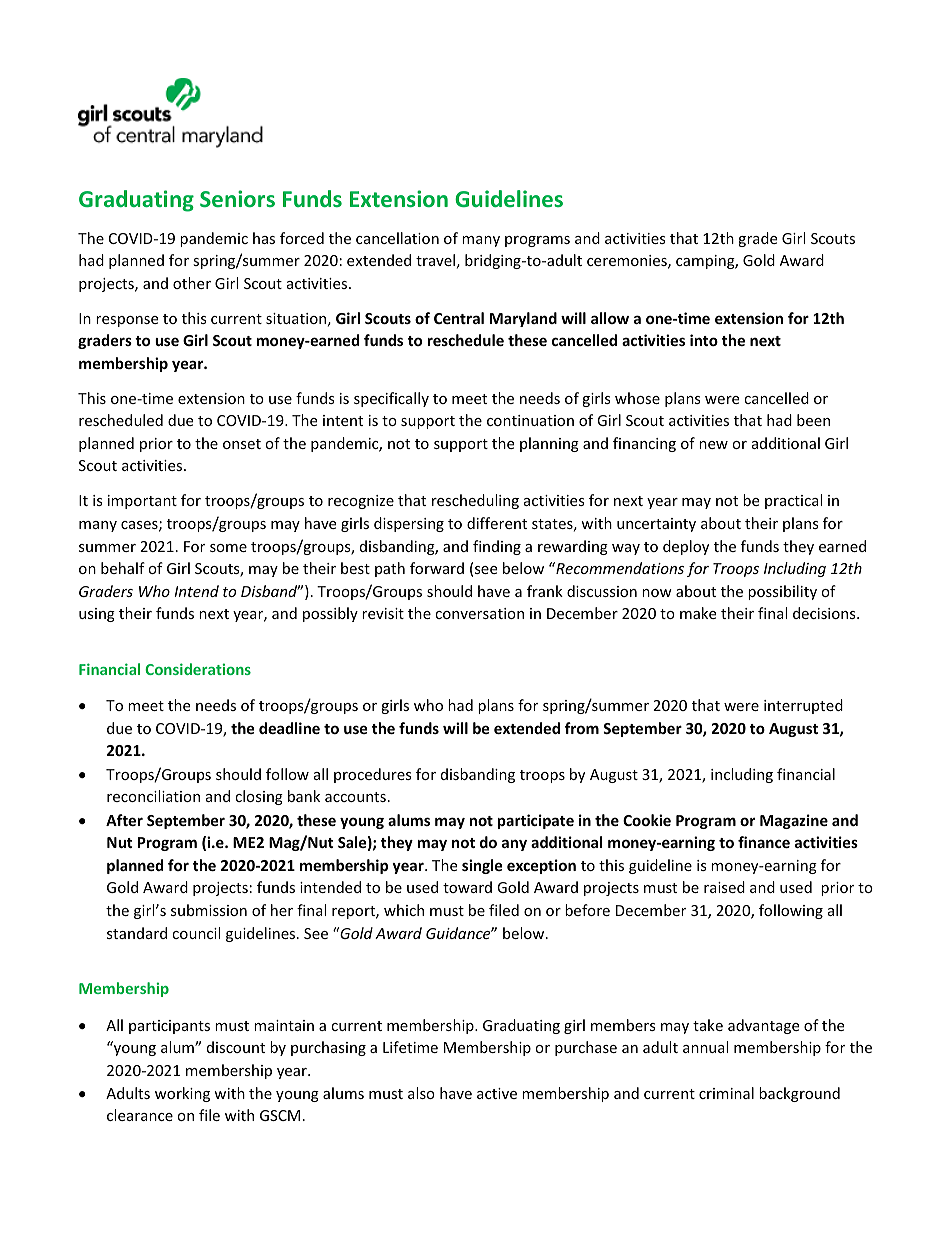  Describe the element at coordinates (793, 501) in the screenshot. I see `practical` at that location.
